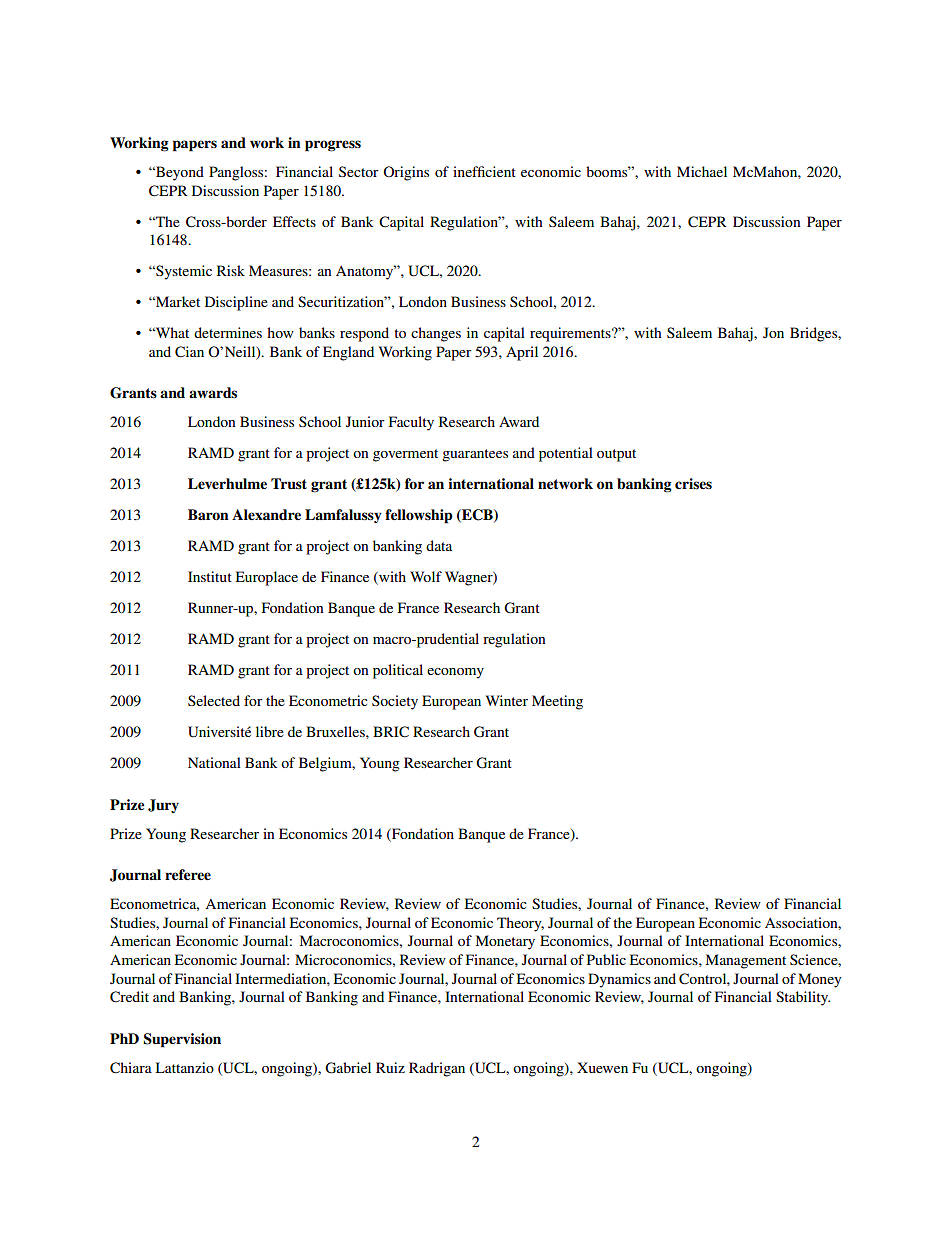 The height and width of the screenshot is (1233, 952). I want to click on Institut, so click(210, 576).
